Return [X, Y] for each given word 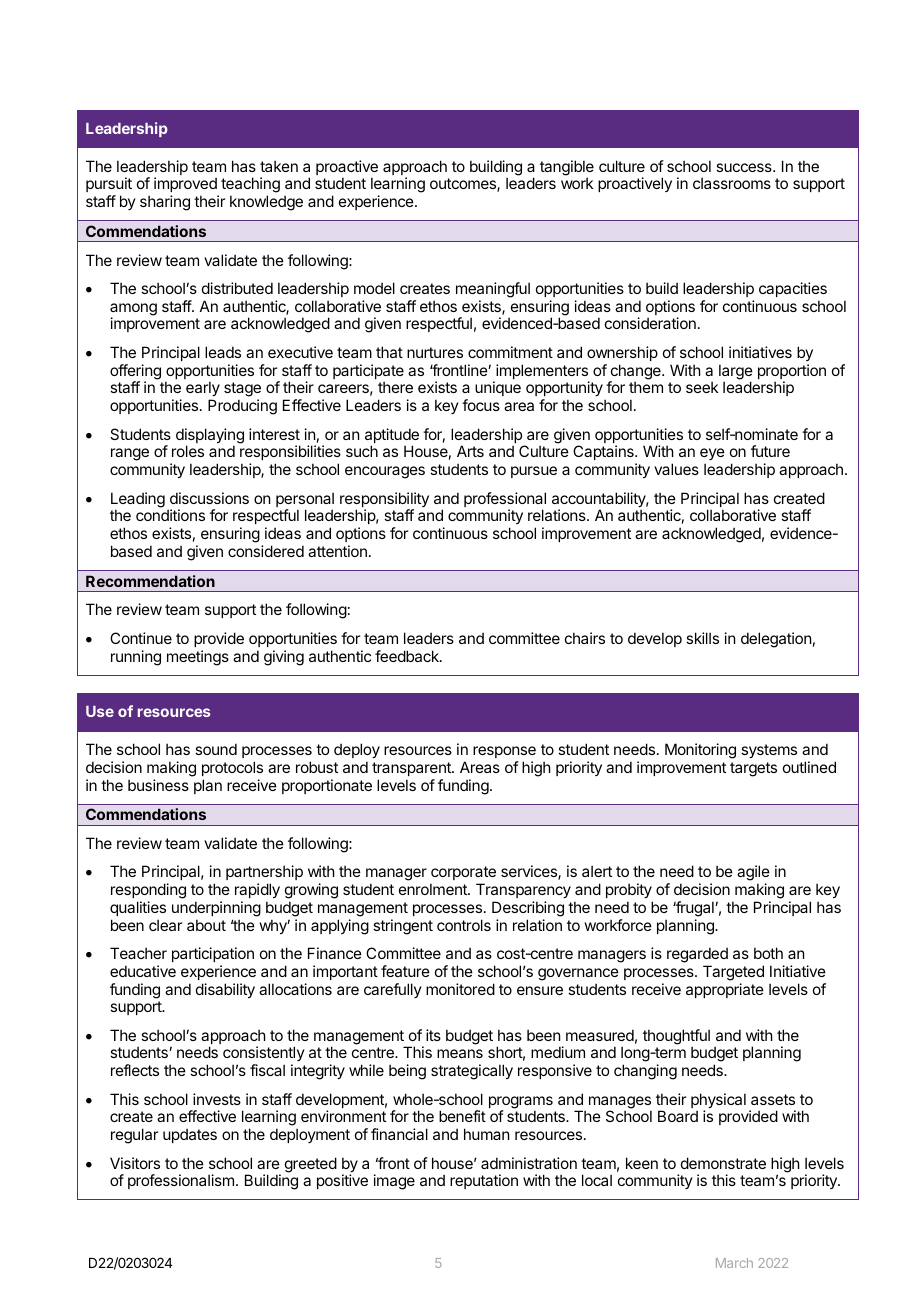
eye [712, 456]
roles [188, 451]
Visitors [135, 1163]
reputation [484, 1181]
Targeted [733, 973]
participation [213, 954]
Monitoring [700, 751]
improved [186, 186]
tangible [567, 169]
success [745, 167]
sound [216, 749]
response [504, 752]
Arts [470, 451]
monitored [460, 989]
